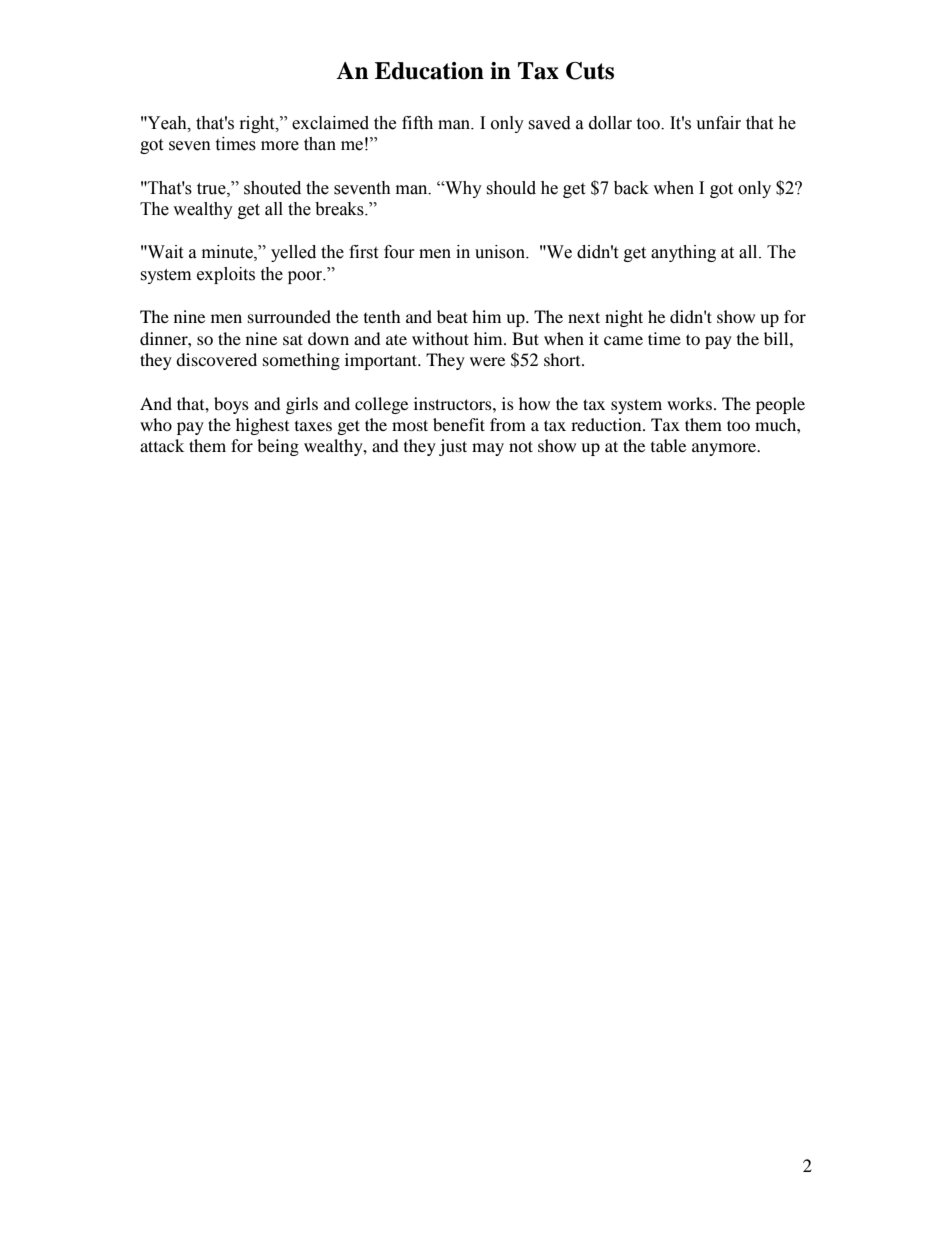 The image size is (952, 1233). Describe the element at coordinates (624, 318) in the screenshot. I see `night` at that location.
